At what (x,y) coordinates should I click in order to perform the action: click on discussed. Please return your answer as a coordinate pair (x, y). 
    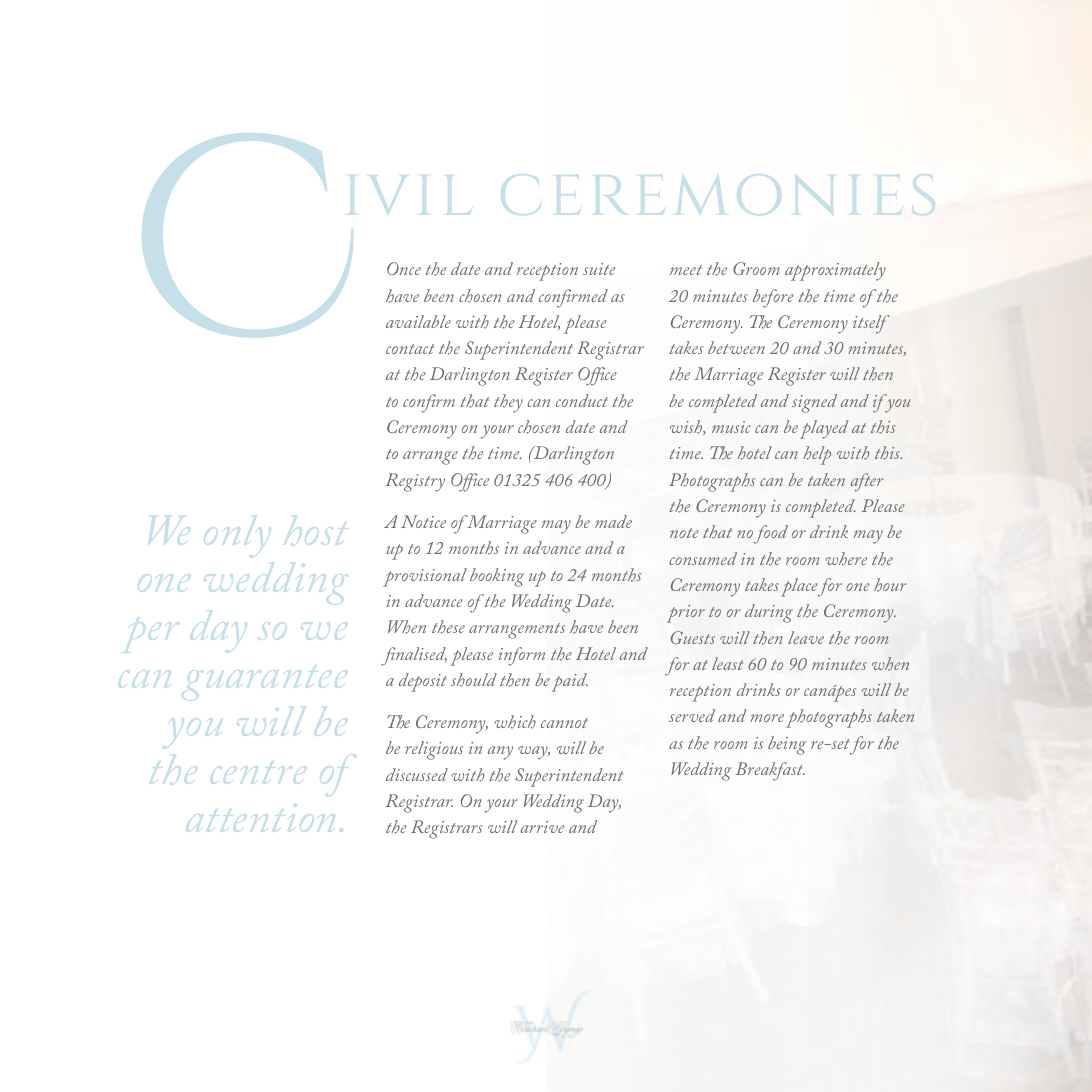
    Looking at the image, I should click on (417, 774).
